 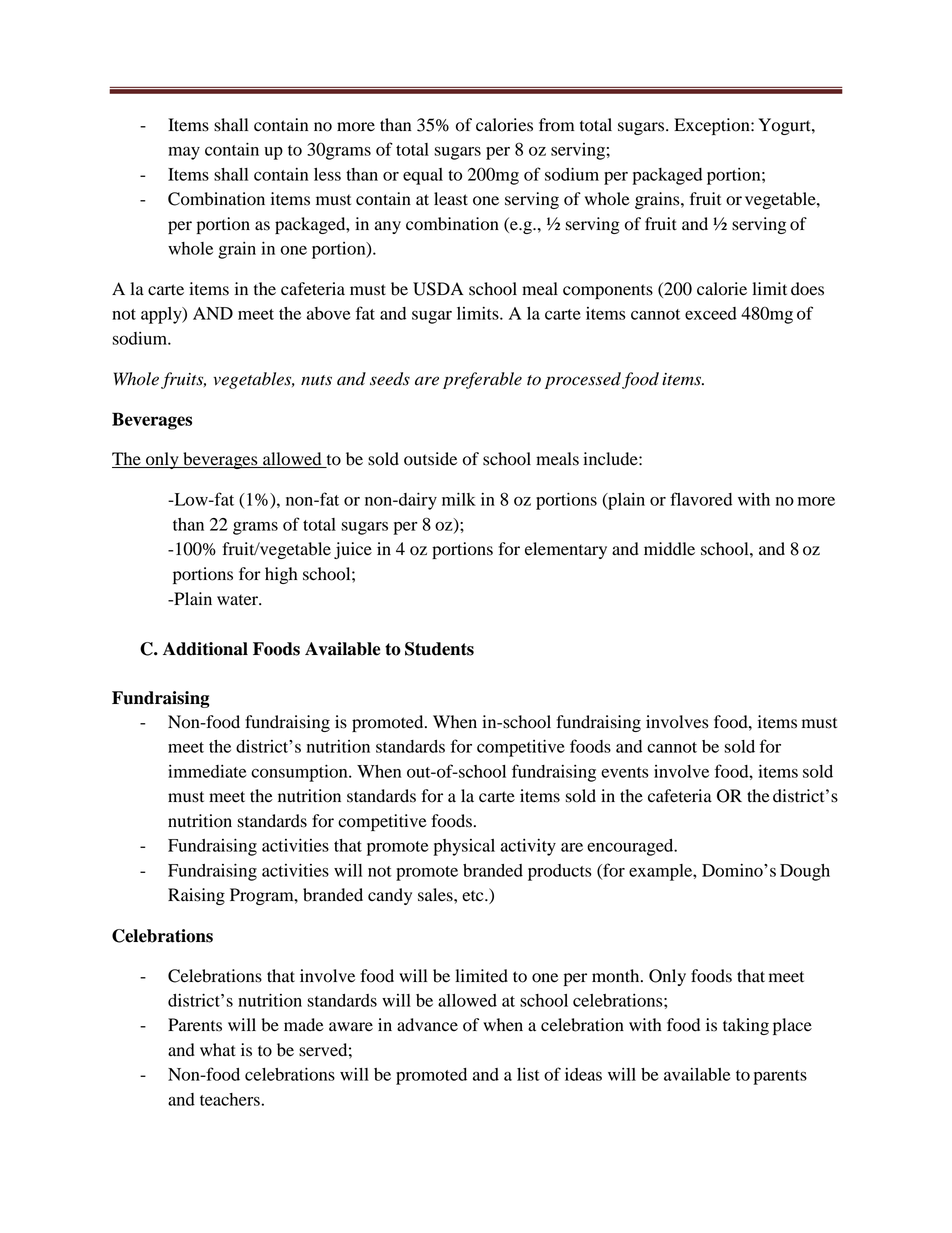 I want to click on Exception, so click(x=713, y=126).
